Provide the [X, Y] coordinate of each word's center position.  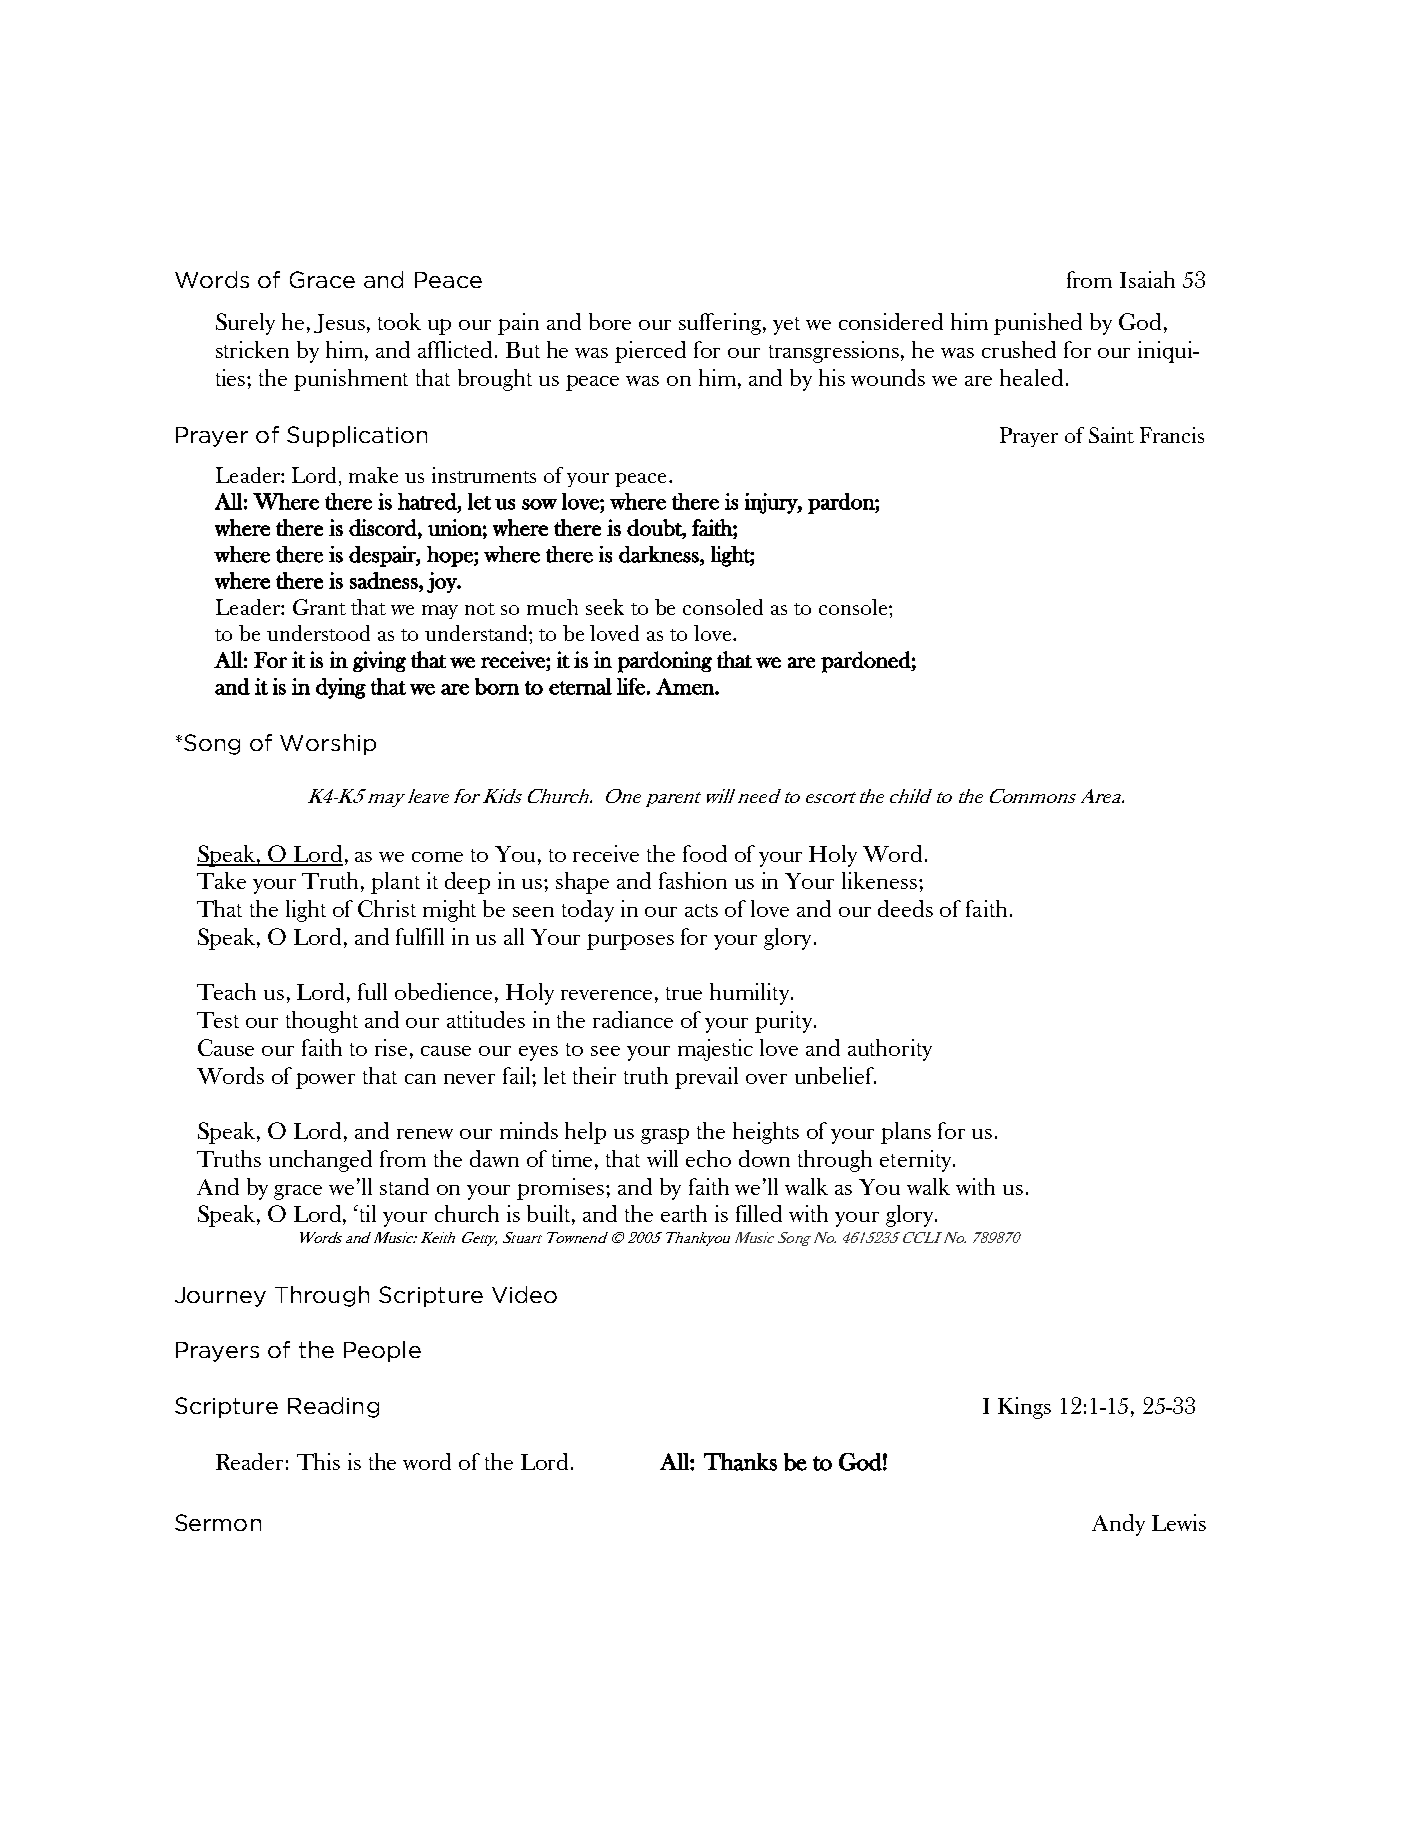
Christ [387, 908]
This [318, 1461]
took [399, 321]
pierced [650, 352]
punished [1038, 324]
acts [701, 910]
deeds [905, 908]
